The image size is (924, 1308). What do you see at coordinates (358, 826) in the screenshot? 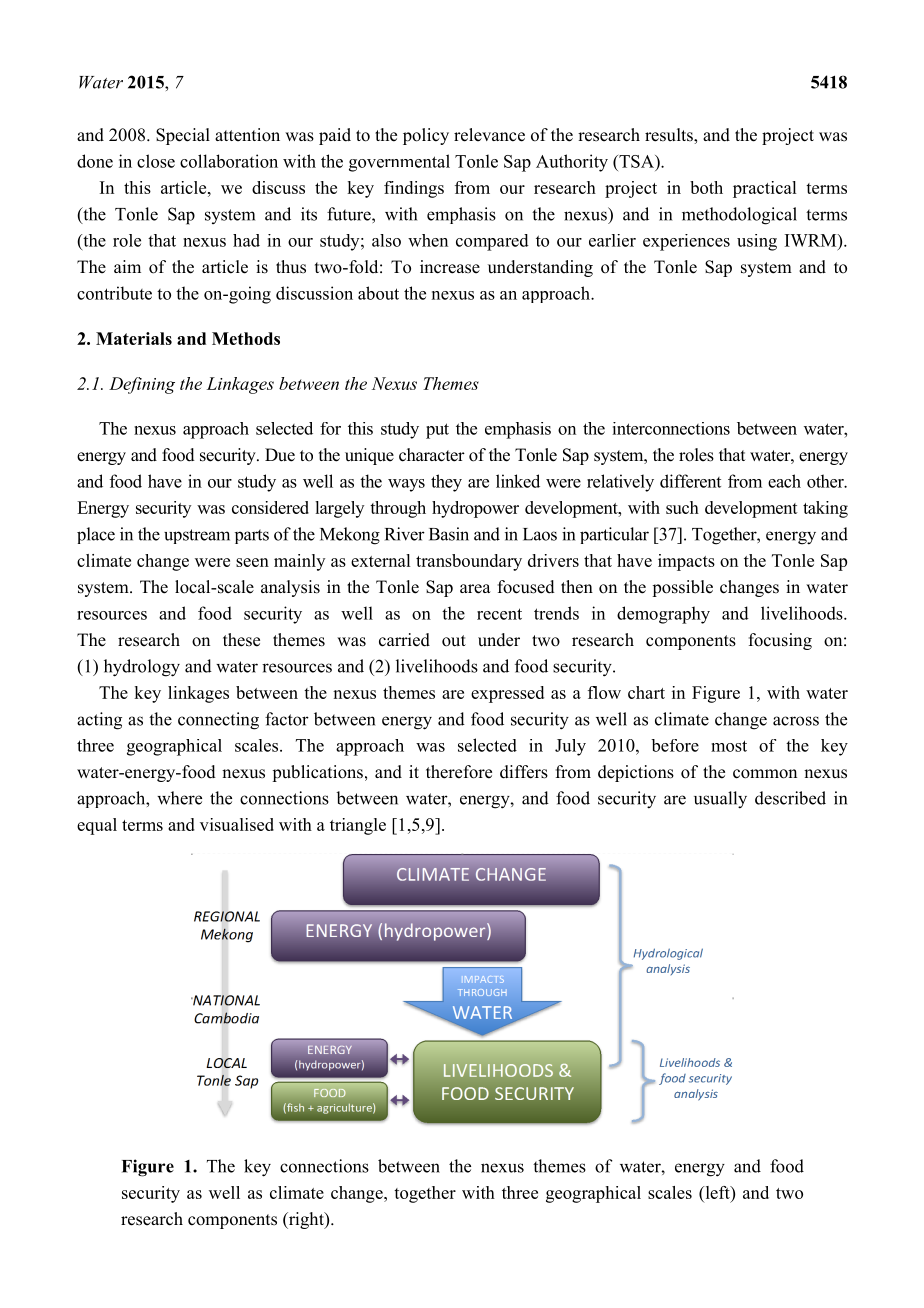
I see `triangle` at bounding box center [358, 826].
